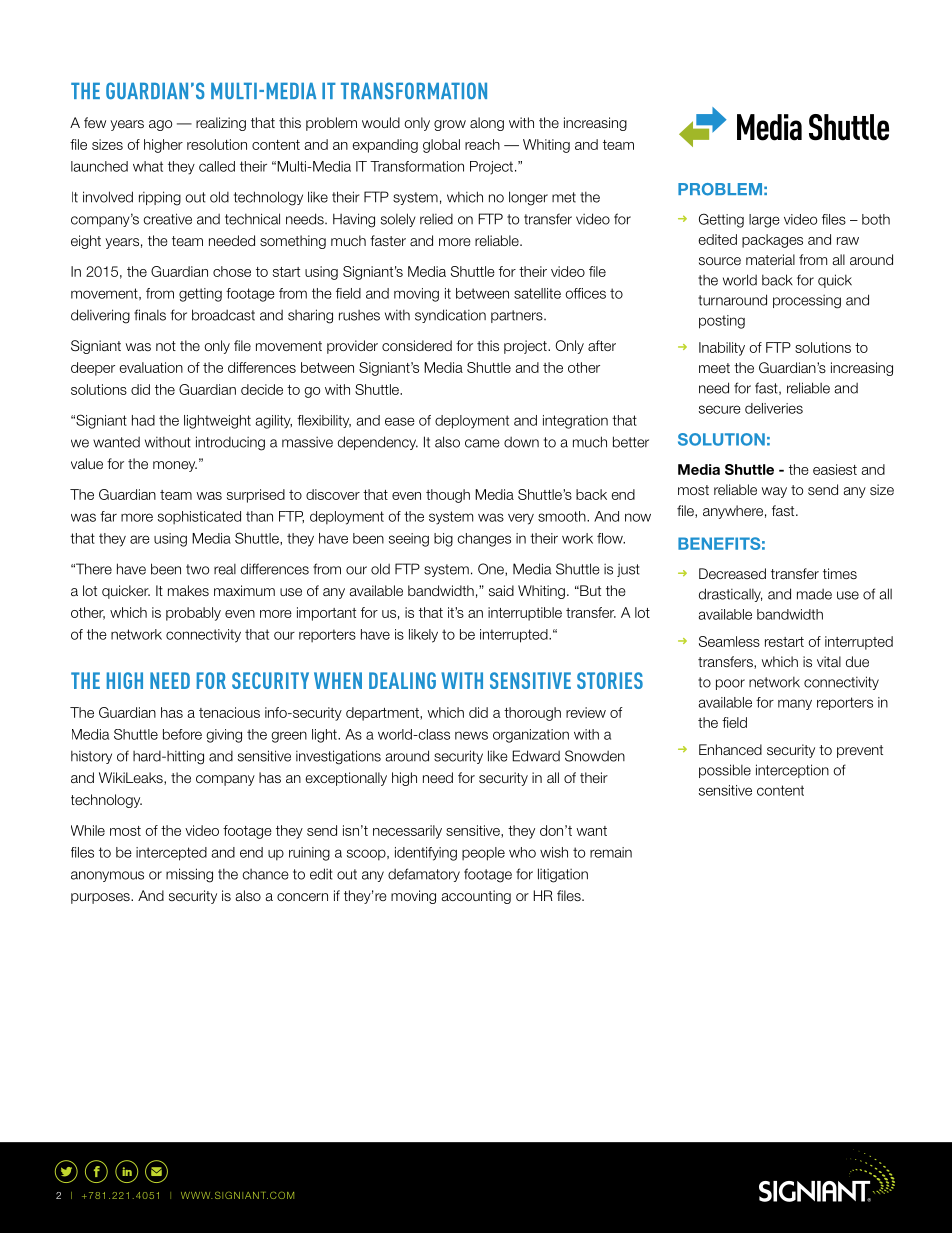  What do you see at coordinates (532, 714) in the screenshot?
I see `thorough` at bounding box center [532, 714].
